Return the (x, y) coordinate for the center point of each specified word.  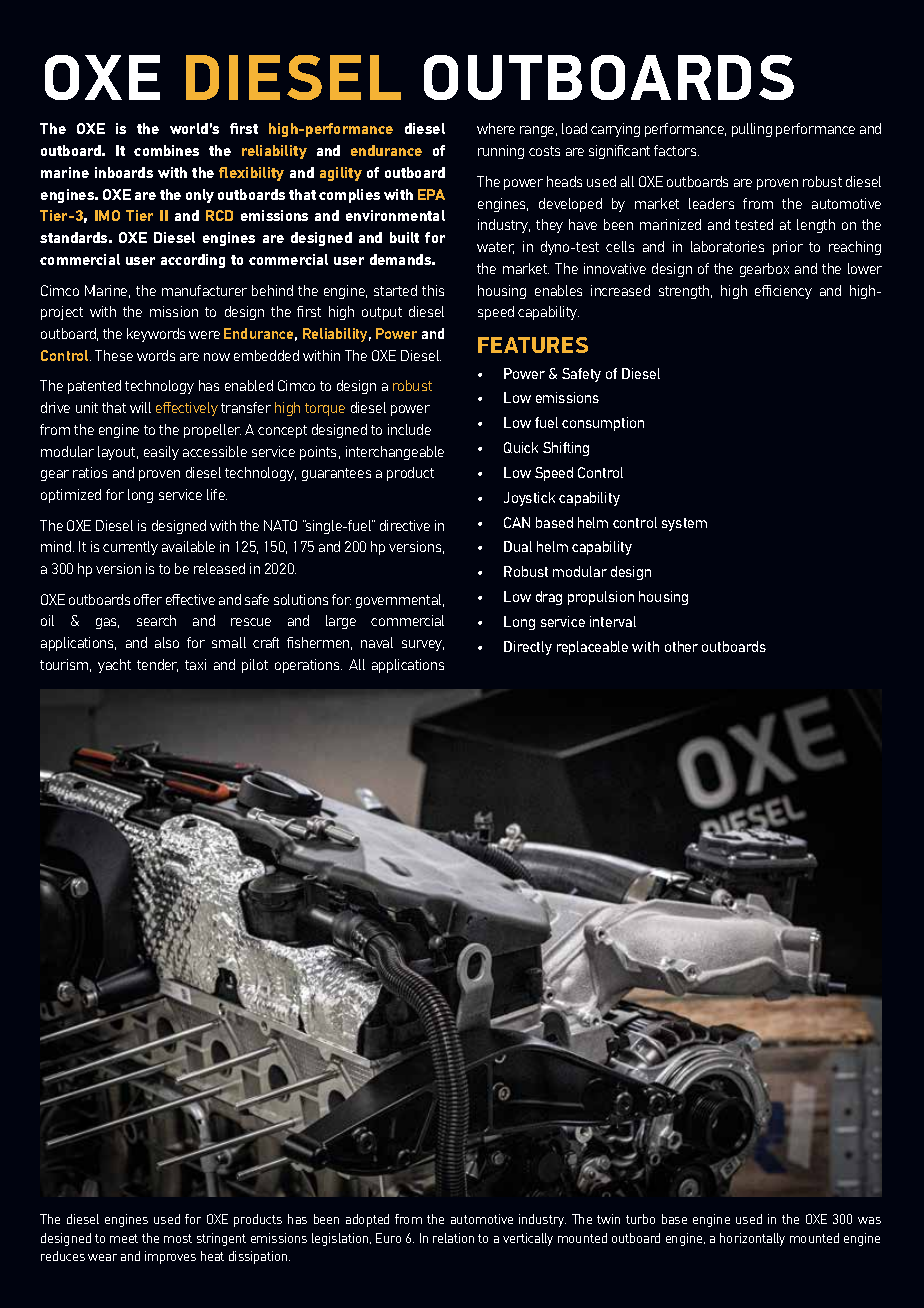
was (869, 1220)
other (681, 646)
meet (124, 1238)
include (409, 429)
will (140, 407)
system (684, 524)
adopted (367, 1220)
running (501, 152)
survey (423, 645)
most (178, 1238)
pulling (752, 130)
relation (453, 1238)
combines (166, 150)
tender (157, 665)
